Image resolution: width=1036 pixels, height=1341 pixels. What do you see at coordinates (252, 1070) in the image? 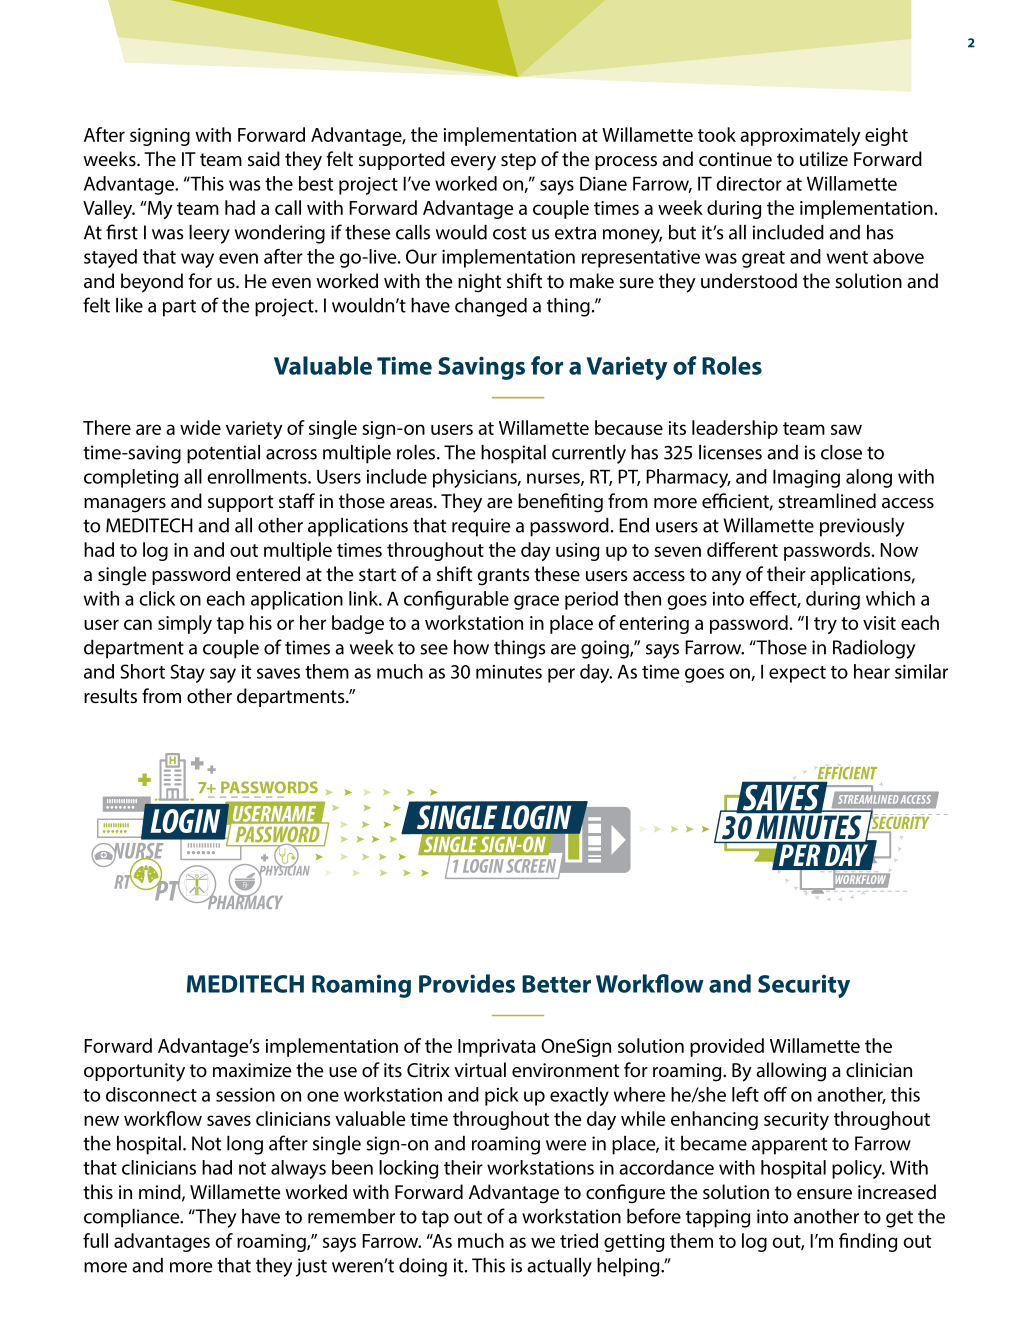
I see `maximize` at bounding box center [252, 1070].
